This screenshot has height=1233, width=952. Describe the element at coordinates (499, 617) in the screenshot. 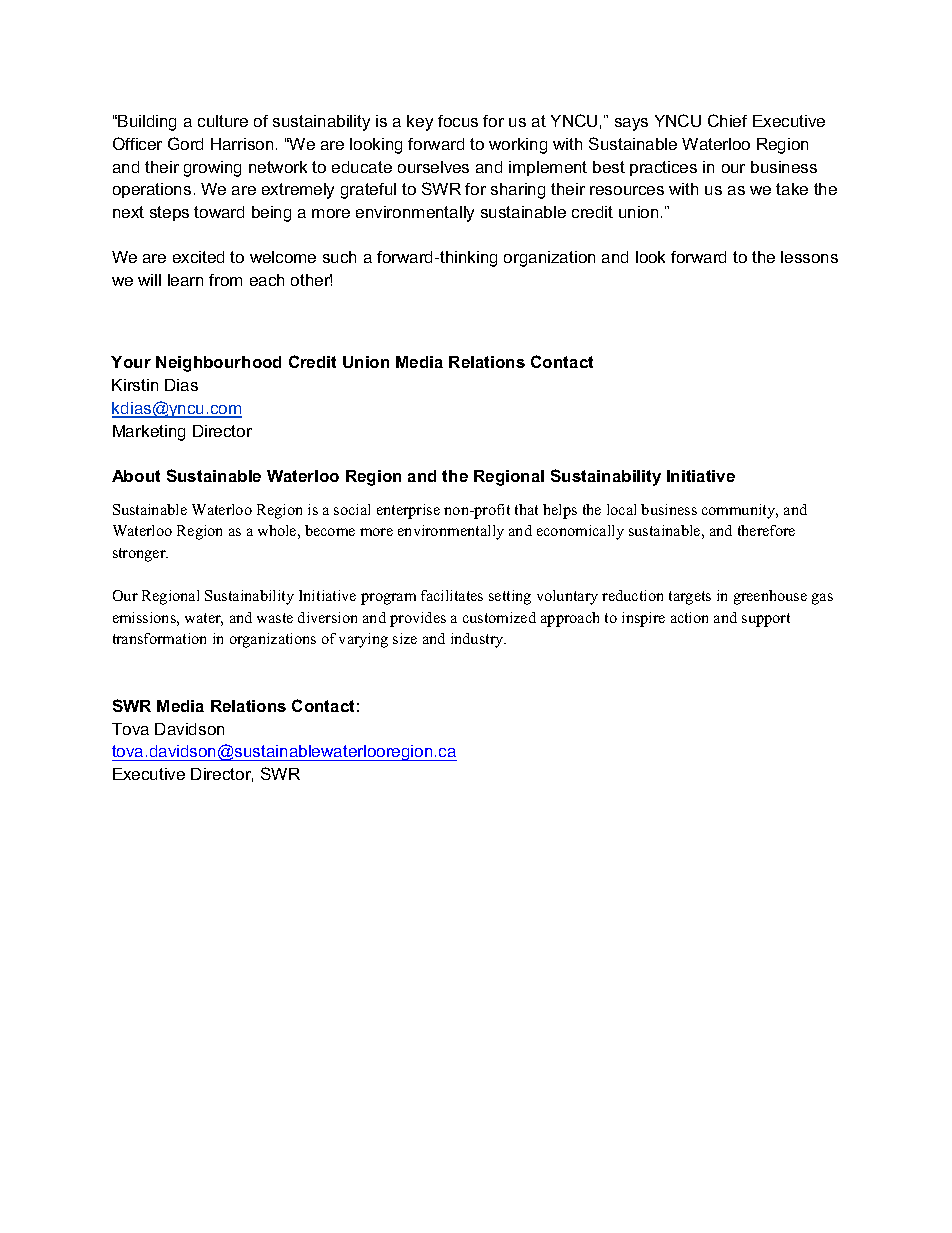

I see `customized` at that location.
